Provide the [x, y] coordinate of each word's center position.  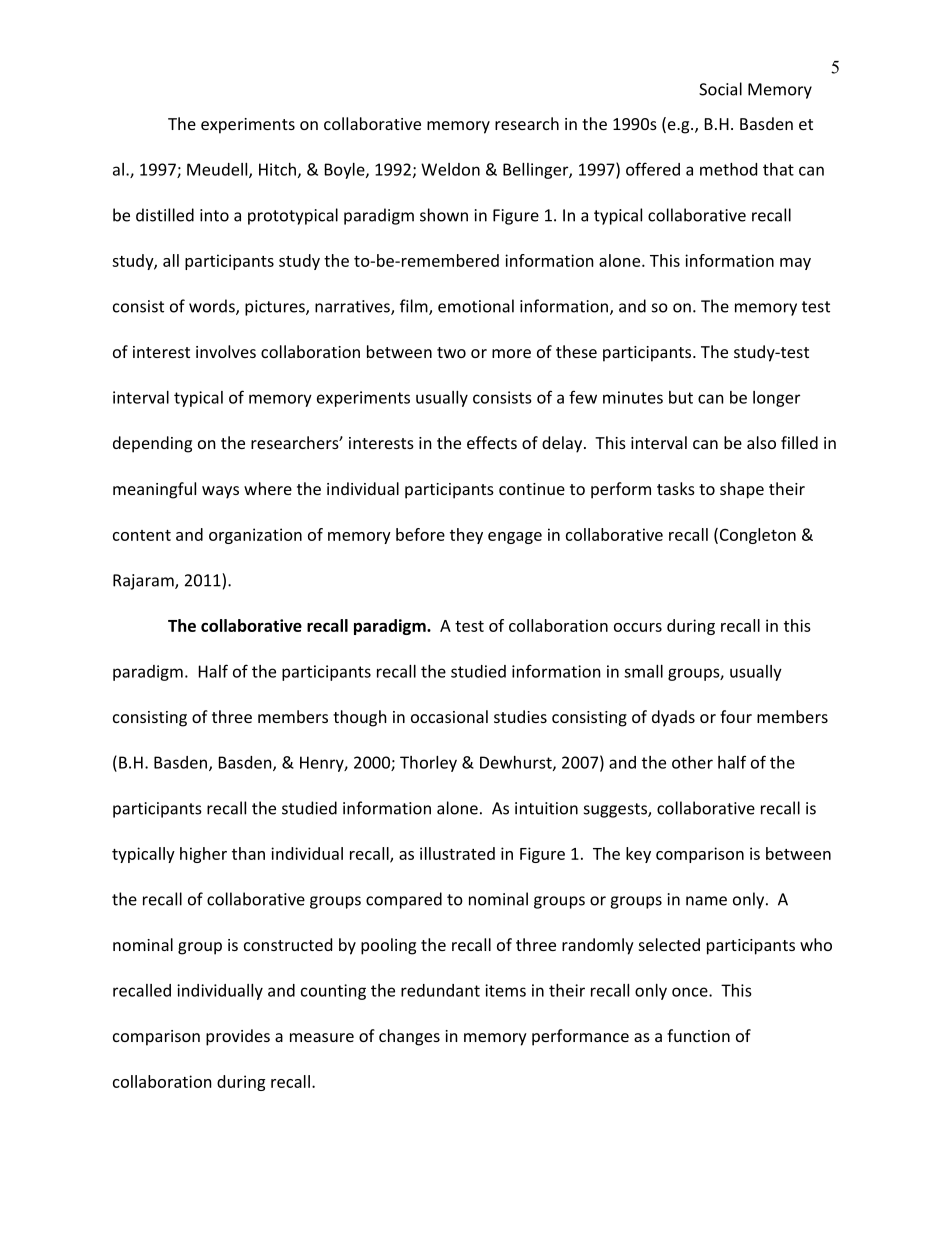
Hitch [277, 169]
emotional [476, 306]
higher [203, 855]
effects [492, 442]
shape [742, 490]
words [213, 307]
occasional [449, 716]
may [795, 264]
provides [238, 1037]
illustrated [457, 853]
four [736, 716]
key [638, 855]
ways [220, 492]
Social [720, 89]
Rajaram [144, 582]
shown [444, 215]
